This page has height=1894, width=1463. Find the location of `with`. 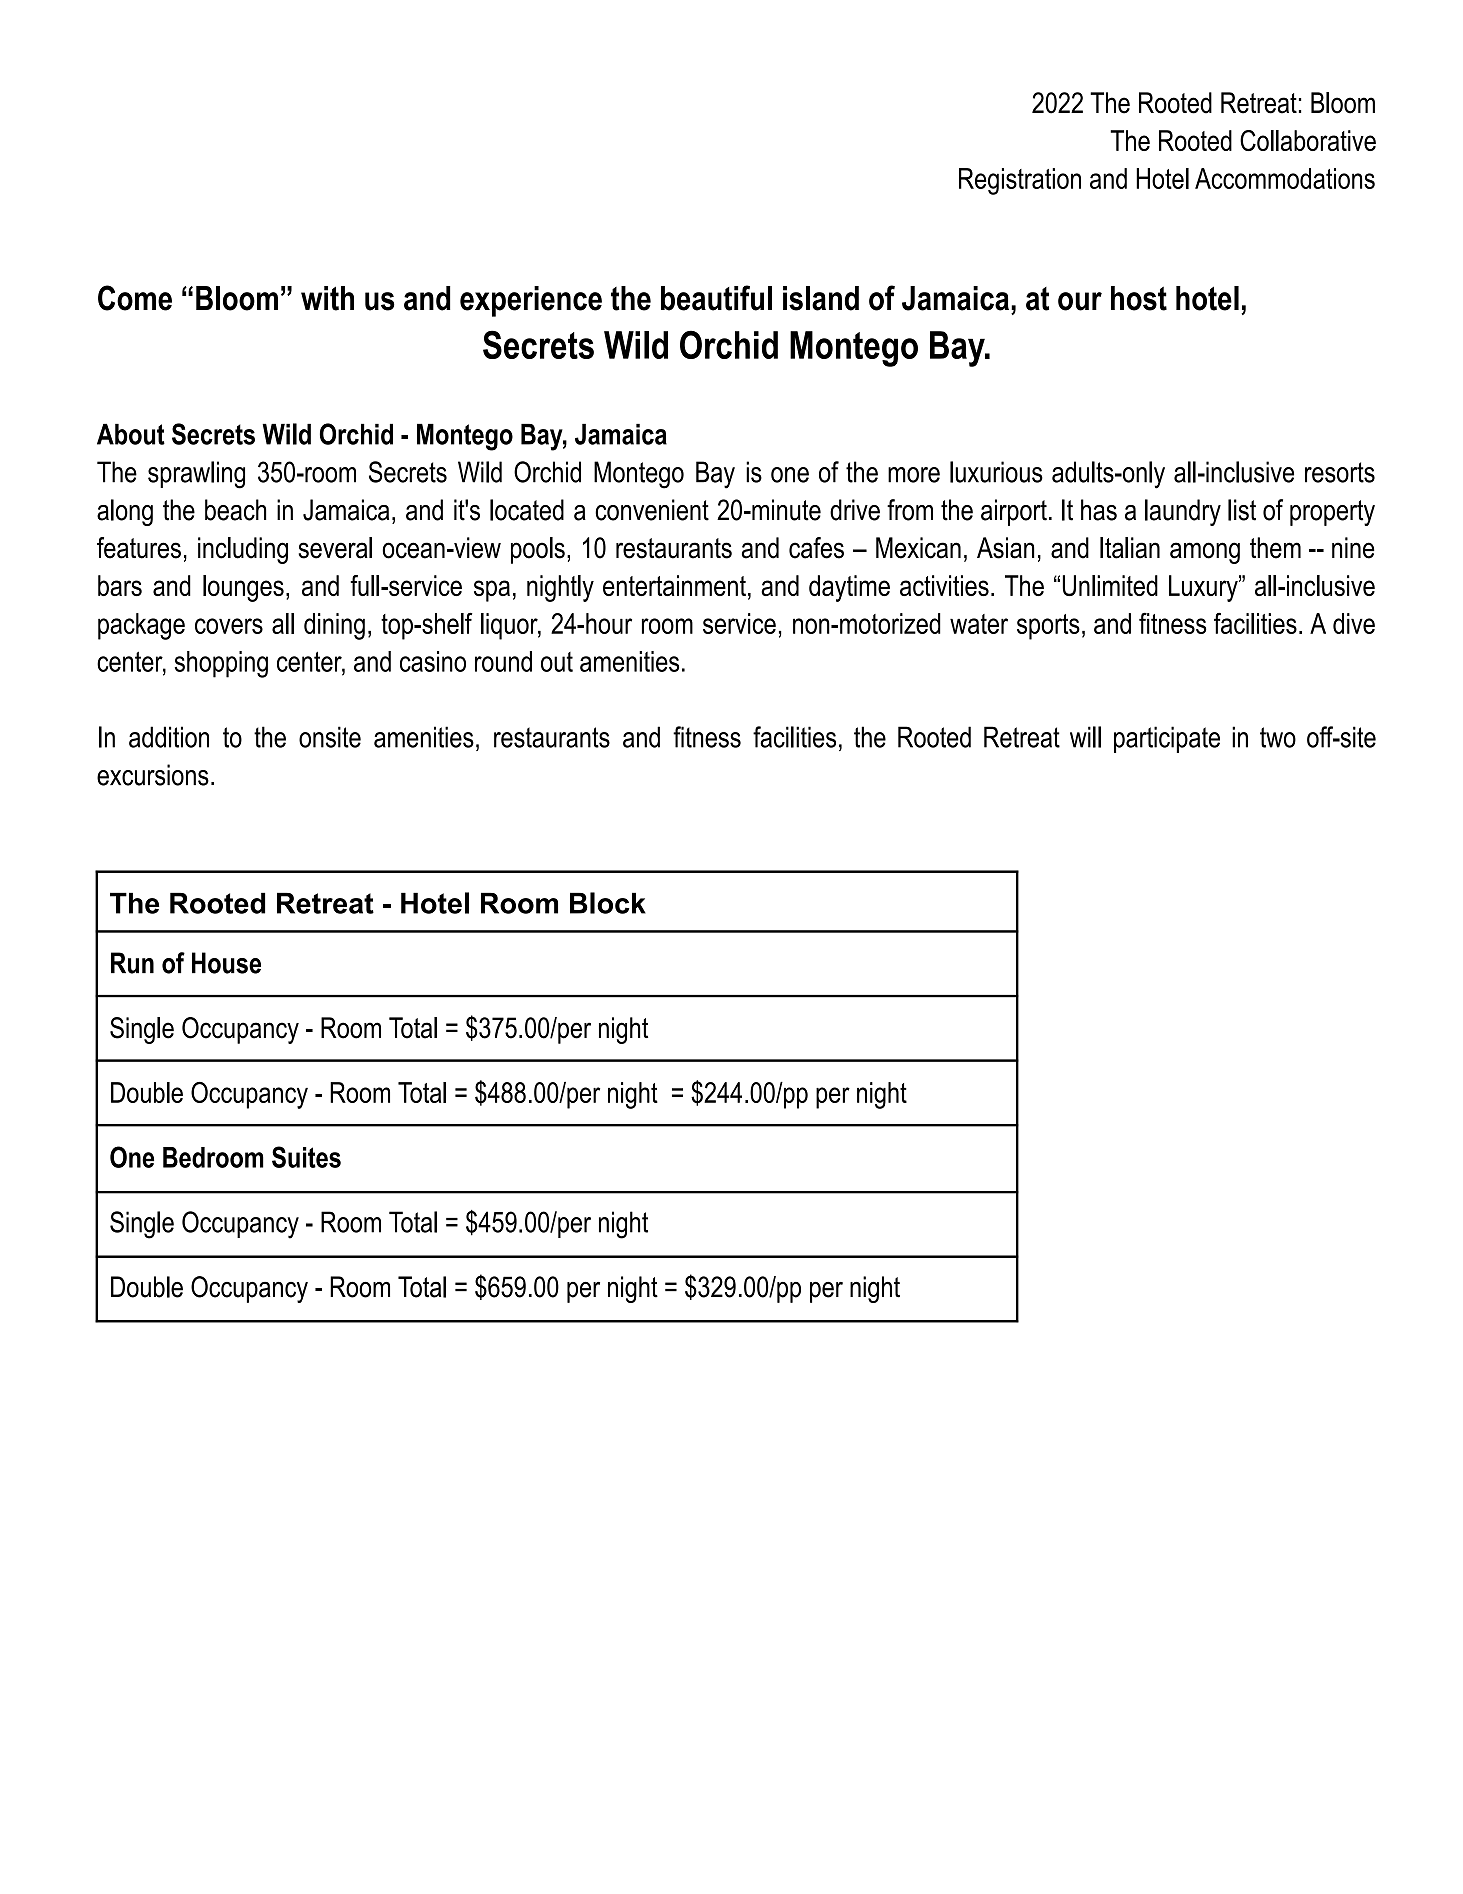

with is located at coordinates (327, 298).
